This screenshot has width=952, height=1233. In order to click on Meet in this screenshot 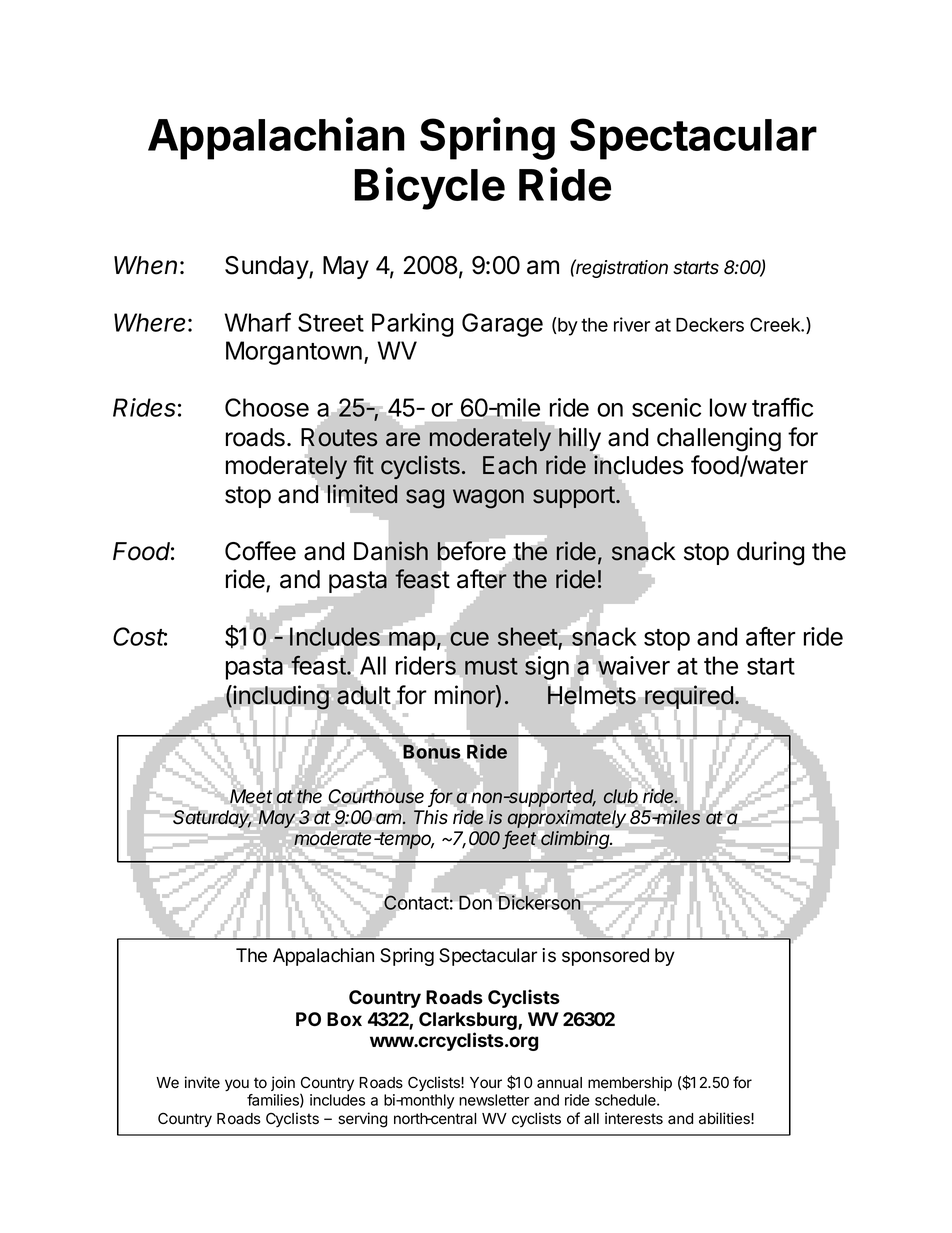, I will do `click(251, 796)`.
